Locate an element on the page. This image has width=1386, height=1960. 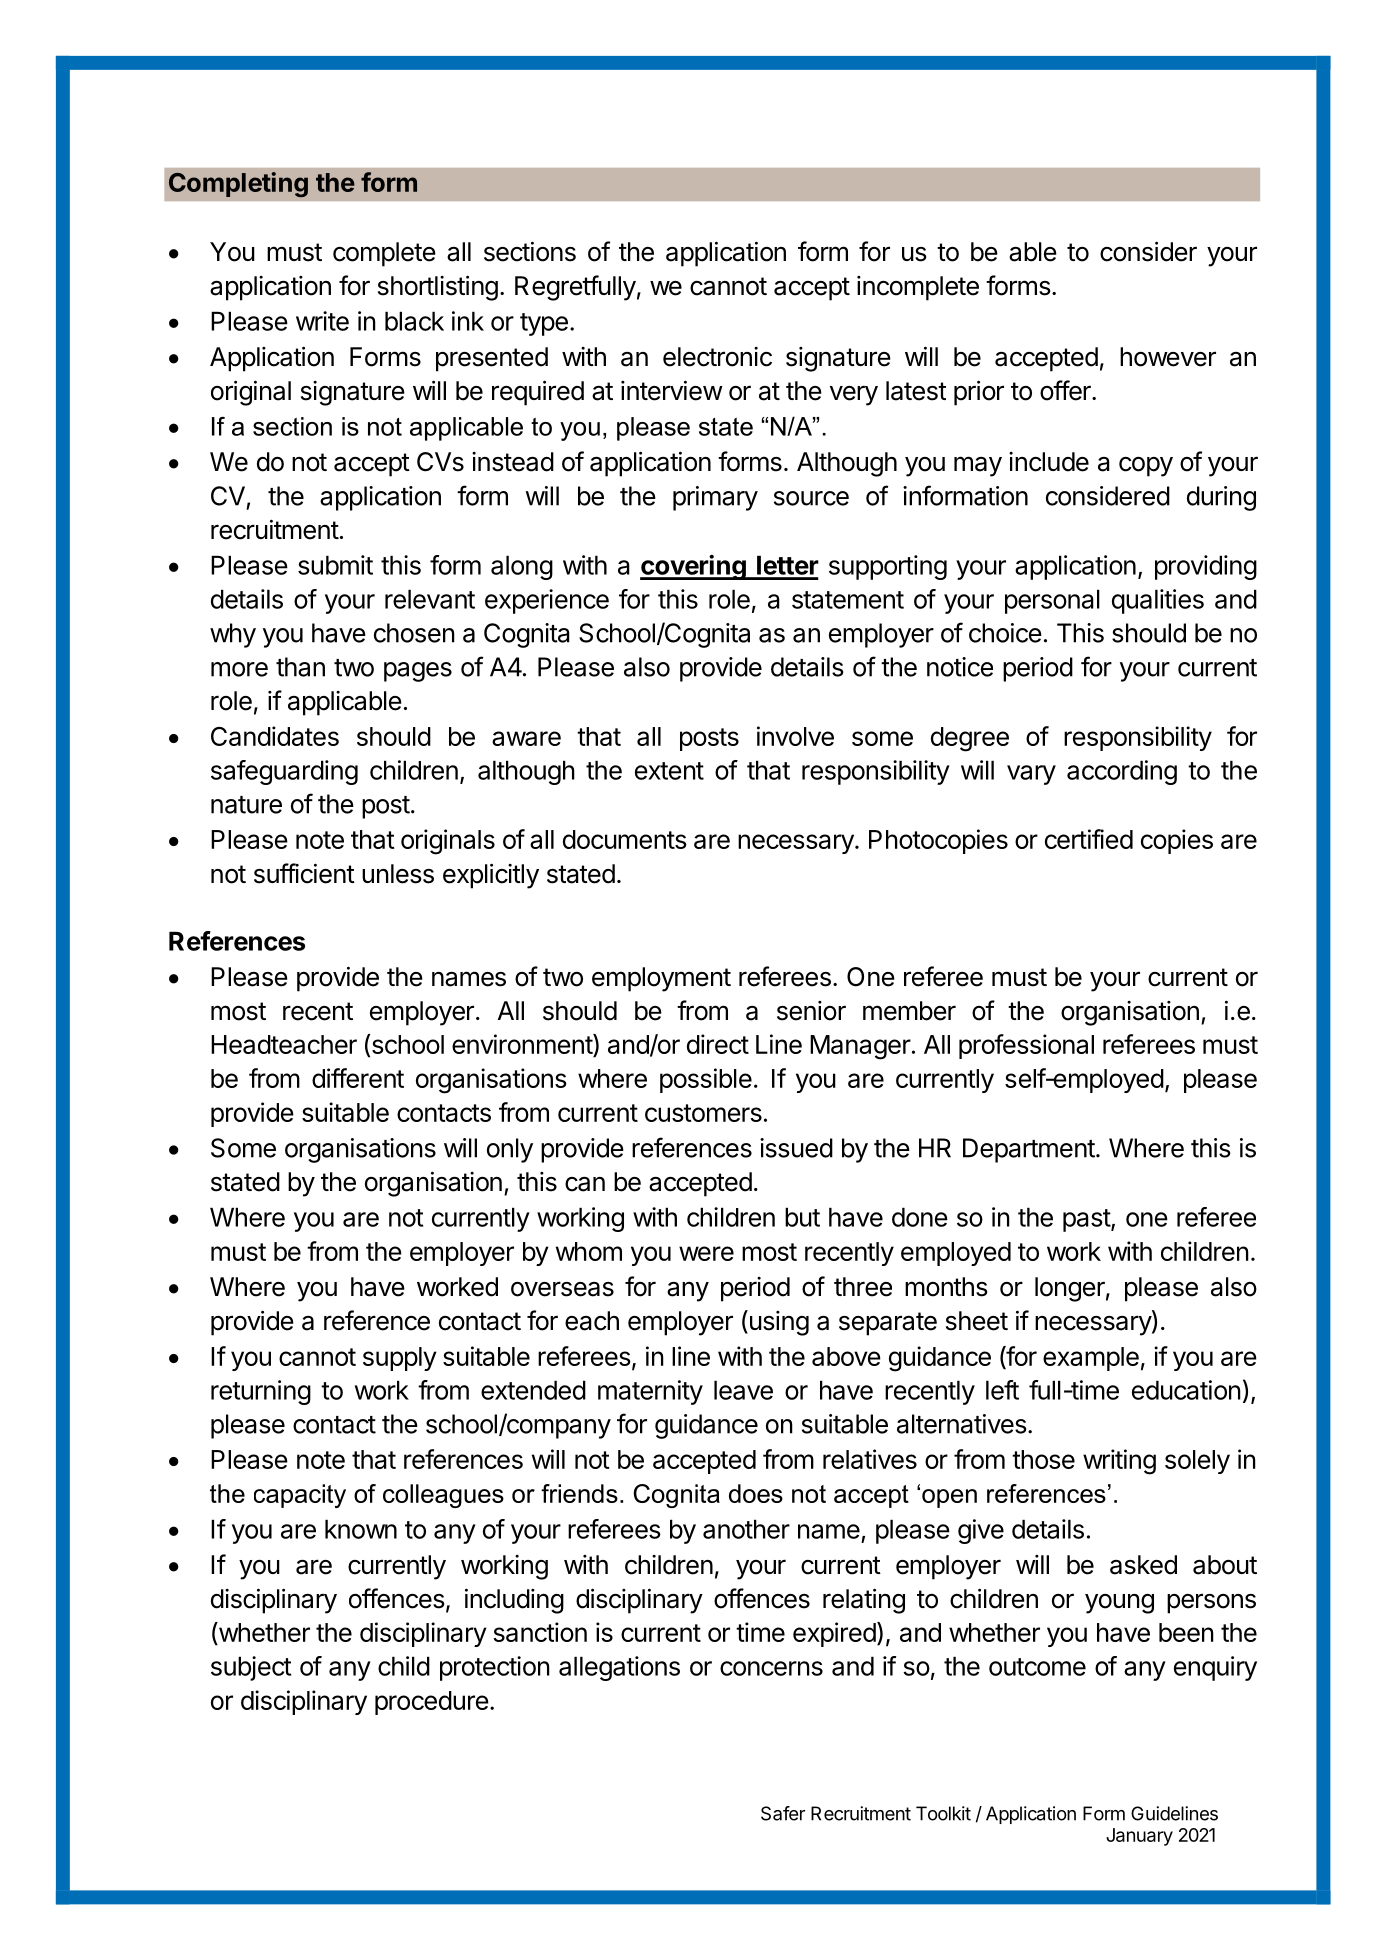
example is located at coordinates (1091, 1359).
